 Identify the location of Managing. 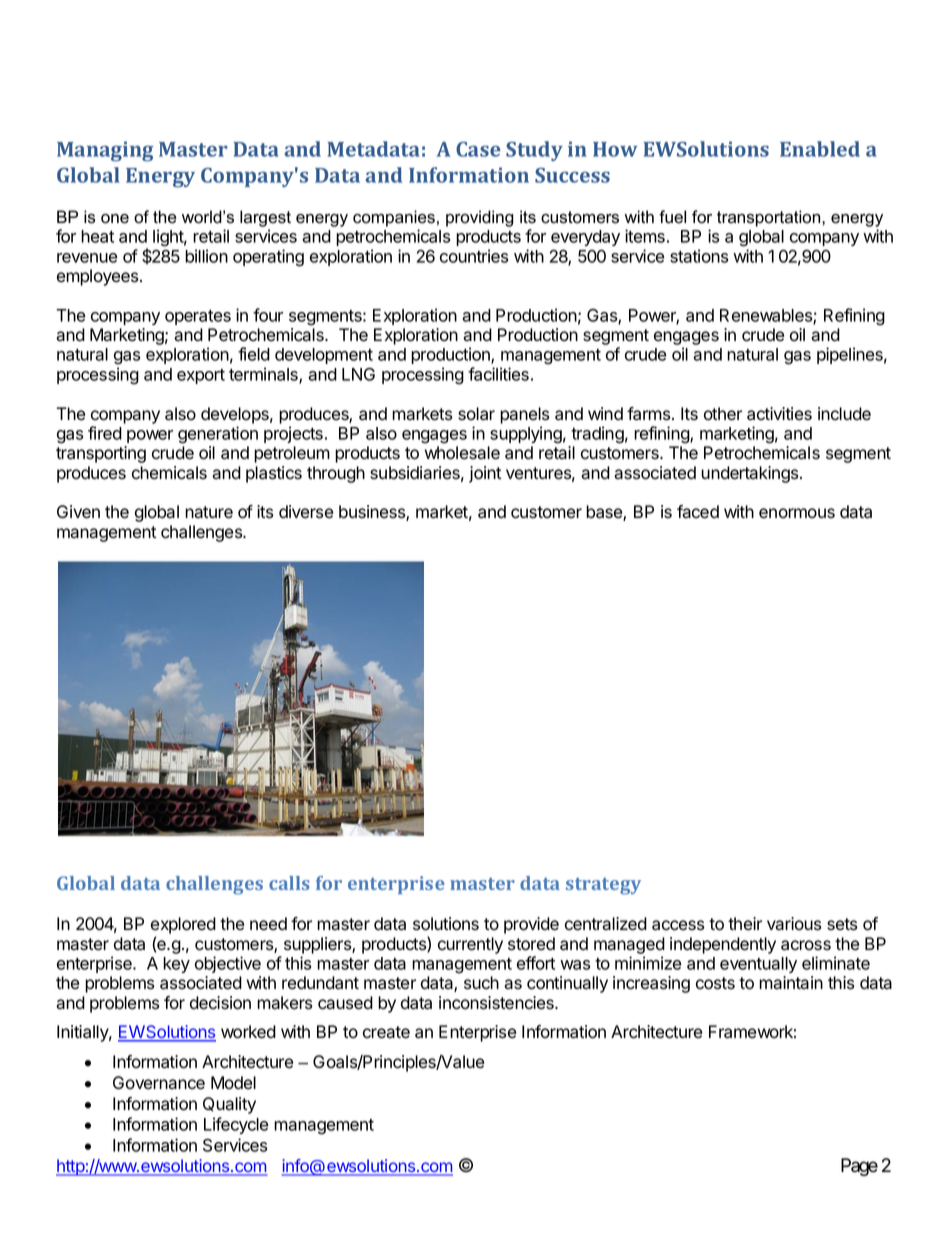
(105, 151).
